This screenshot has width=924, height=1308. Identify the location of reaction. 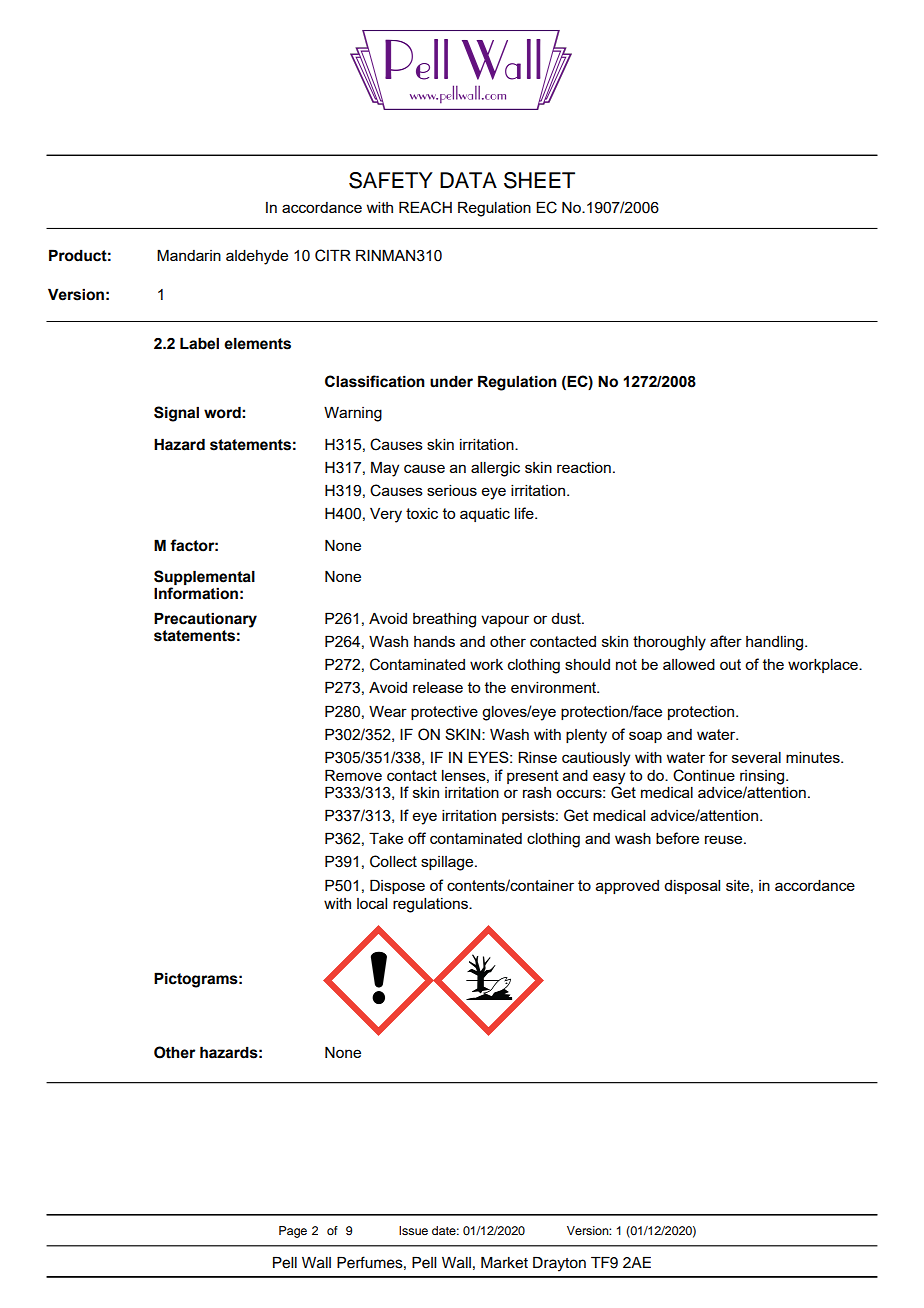
(584, 467).
